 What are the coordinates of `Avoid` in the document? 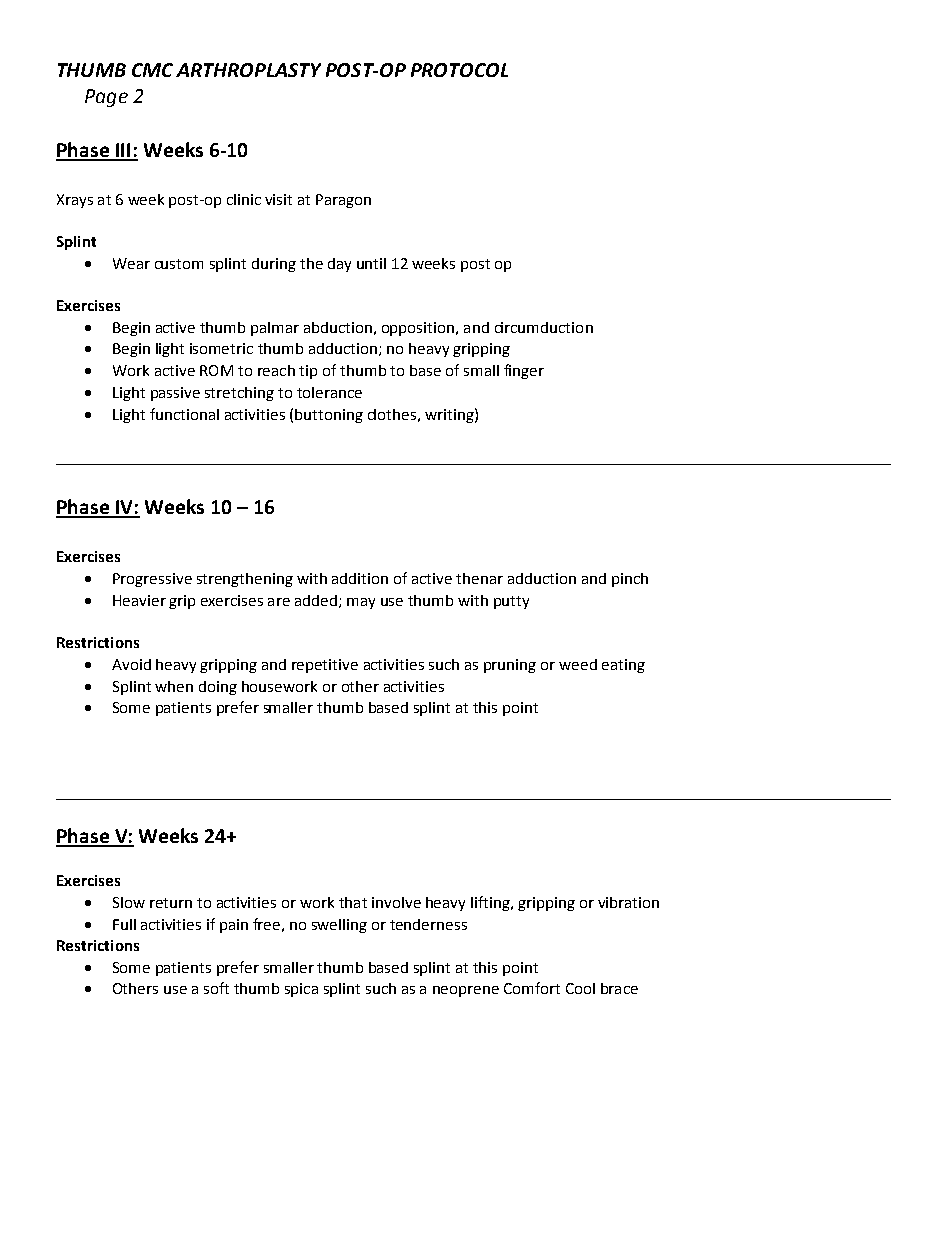 It's located at (131, 664).
